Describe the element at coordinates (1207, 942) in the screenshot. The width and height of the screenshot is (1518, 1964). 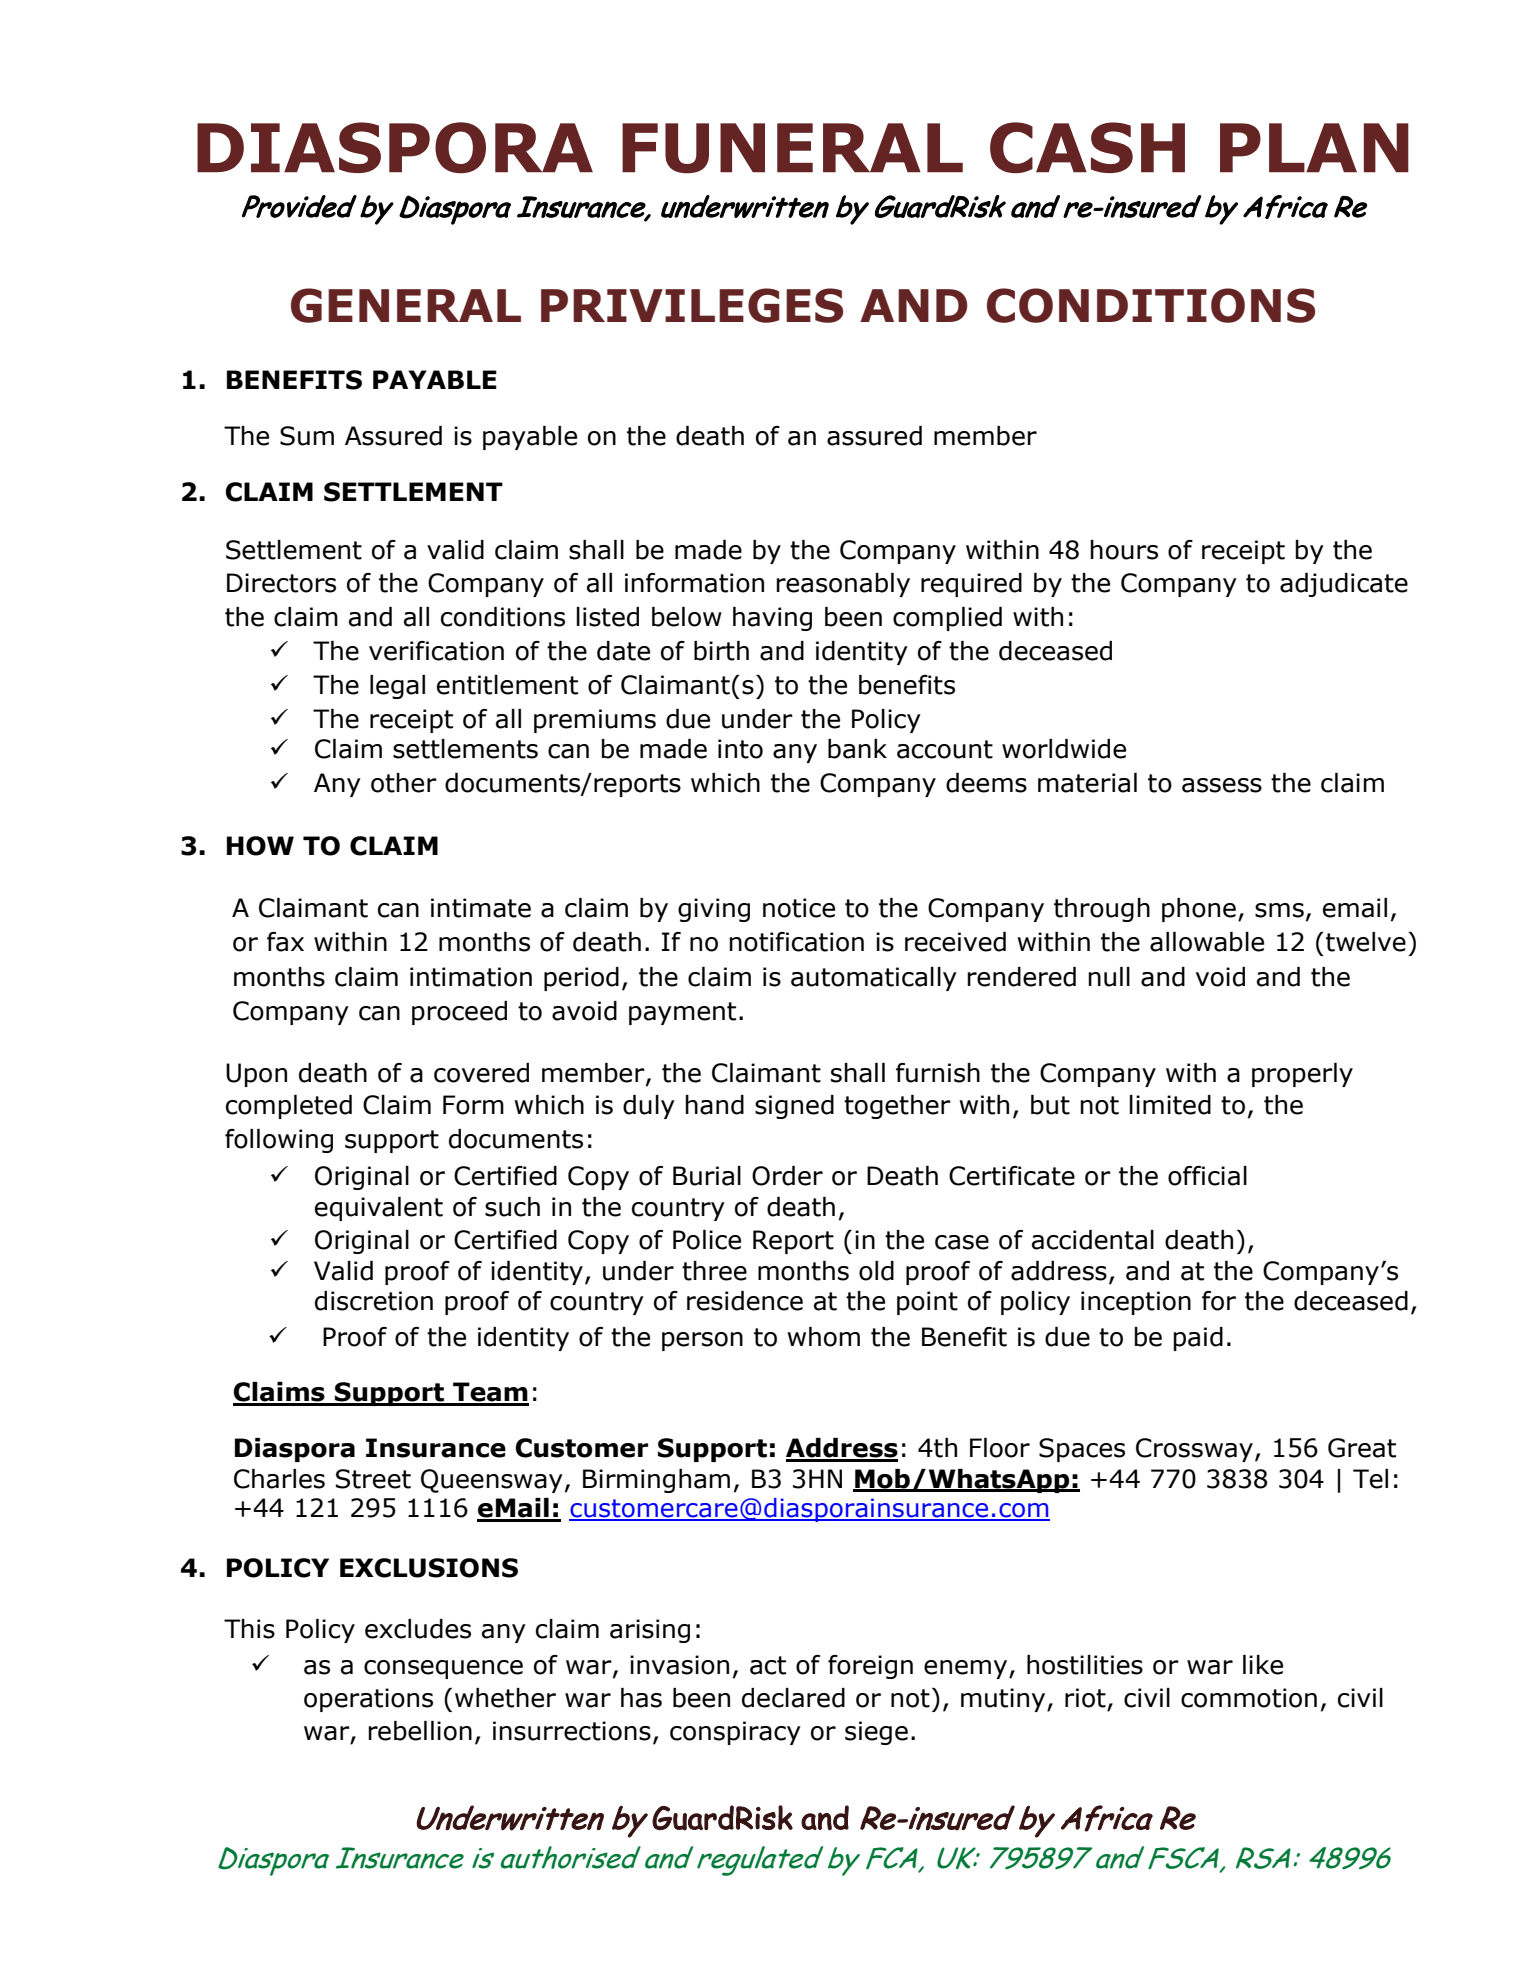
I see `allowable` at that location.
